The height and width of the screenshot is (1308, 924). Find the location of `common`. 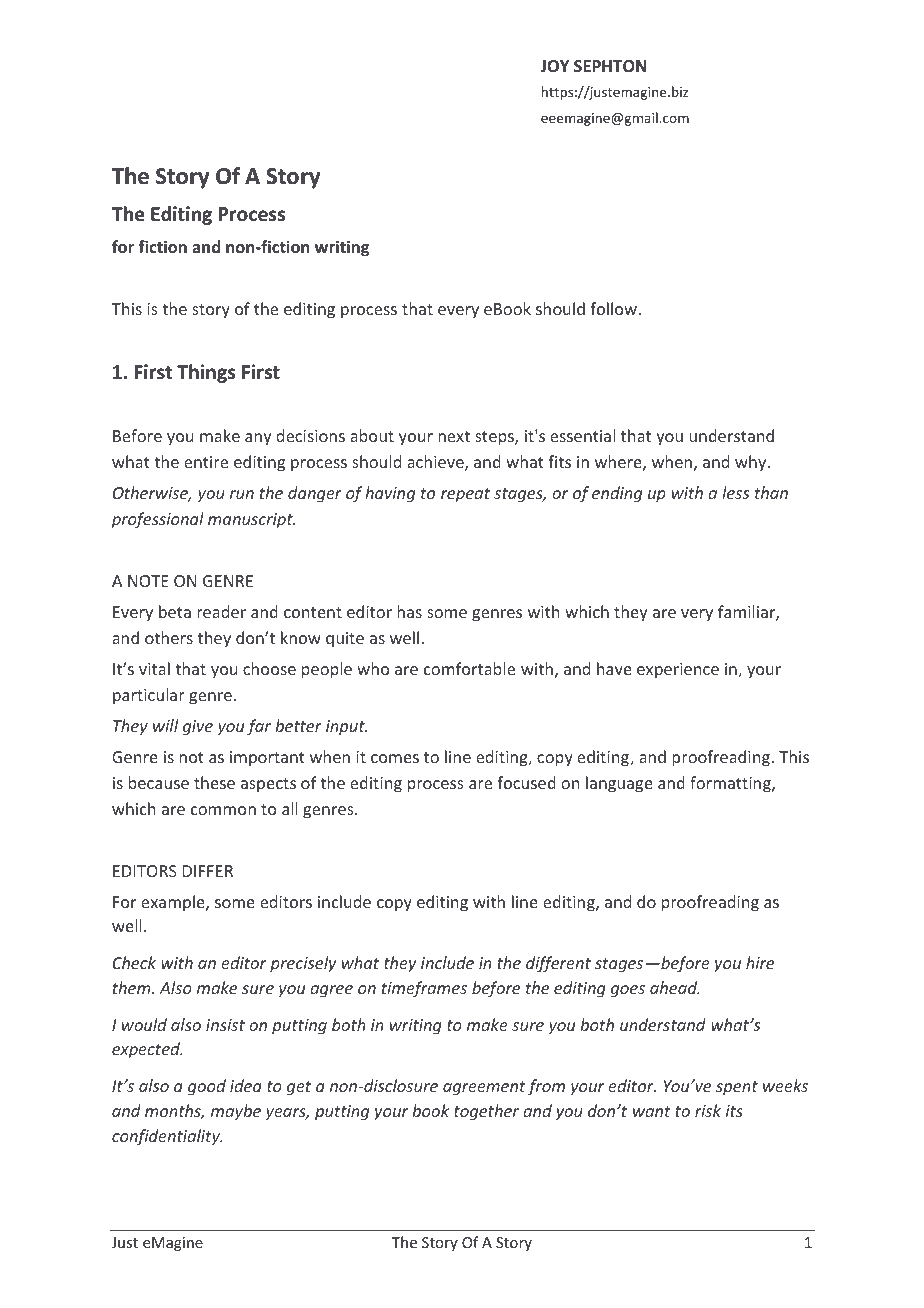

common is located at coordinates (223, 810).
